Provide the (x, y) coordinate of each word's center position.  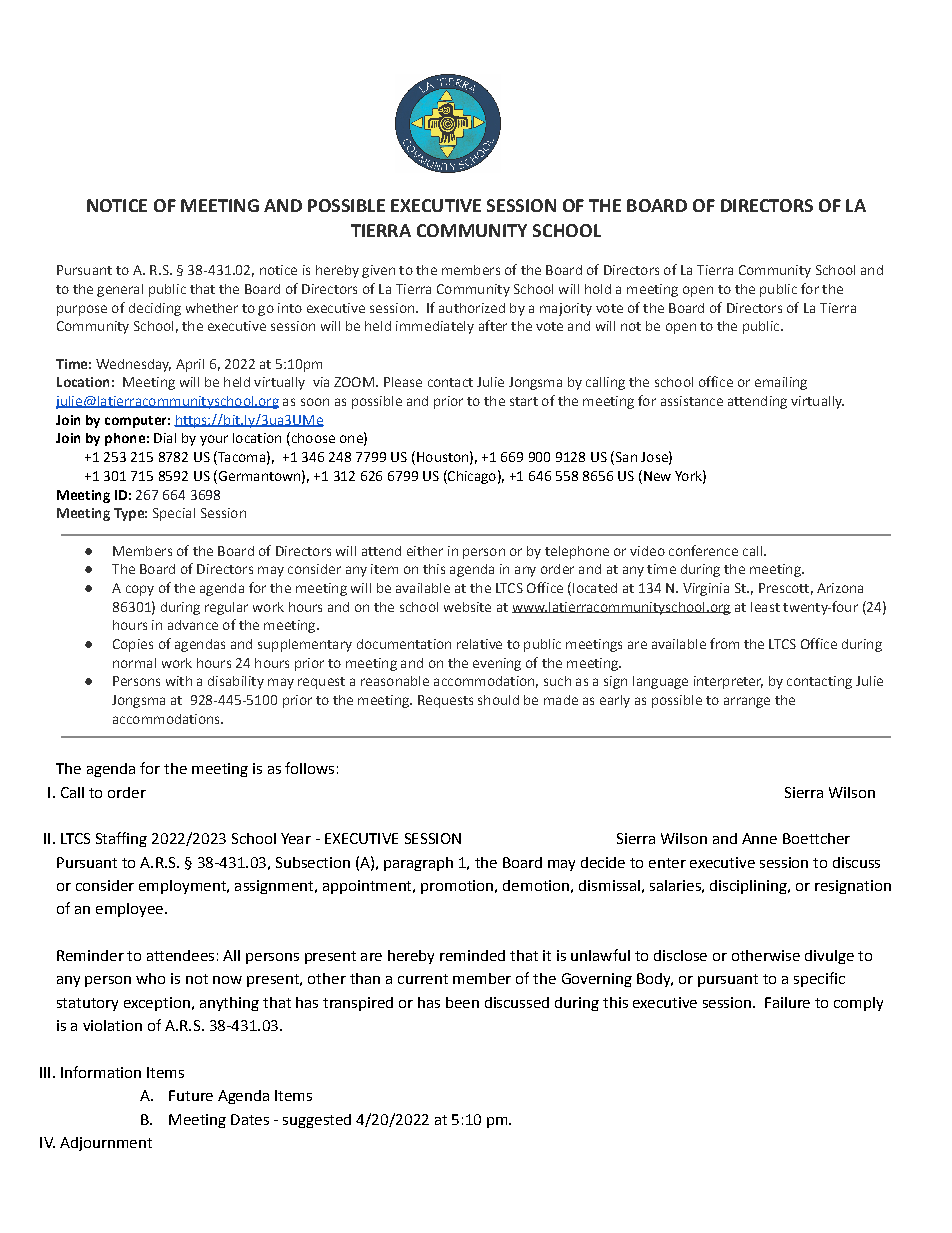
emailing (781, 383)
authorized (472, 308)
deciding (155, 309)
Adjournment (106, 1144)
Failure (787, 1002)
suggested (317, 1121)
